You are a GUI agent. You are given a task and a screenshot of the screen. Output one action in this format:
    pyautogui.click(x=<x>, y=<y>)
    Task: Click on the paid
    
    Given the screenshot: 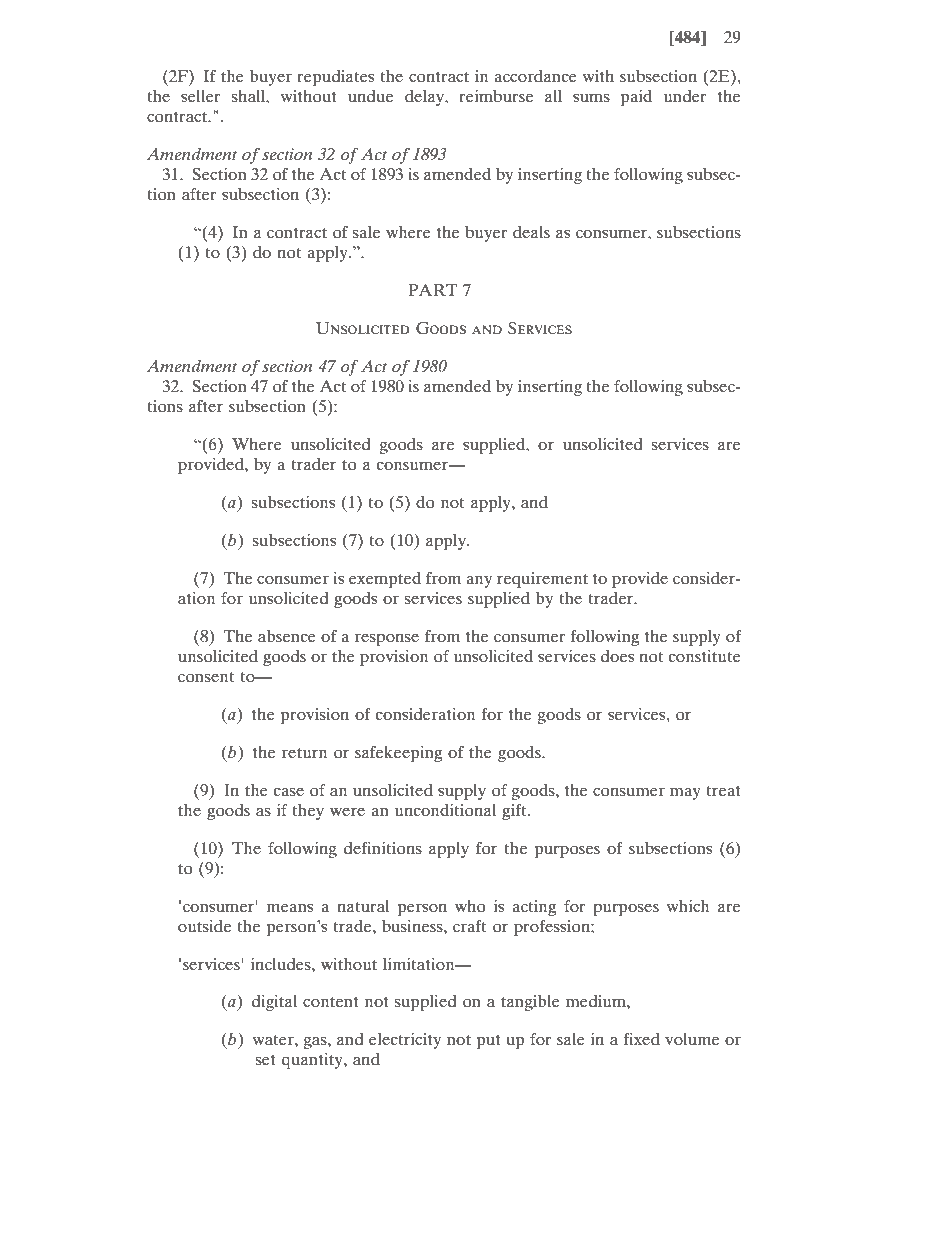 What is the action you would take?
    pyautogui.click(x=636, y=98)
